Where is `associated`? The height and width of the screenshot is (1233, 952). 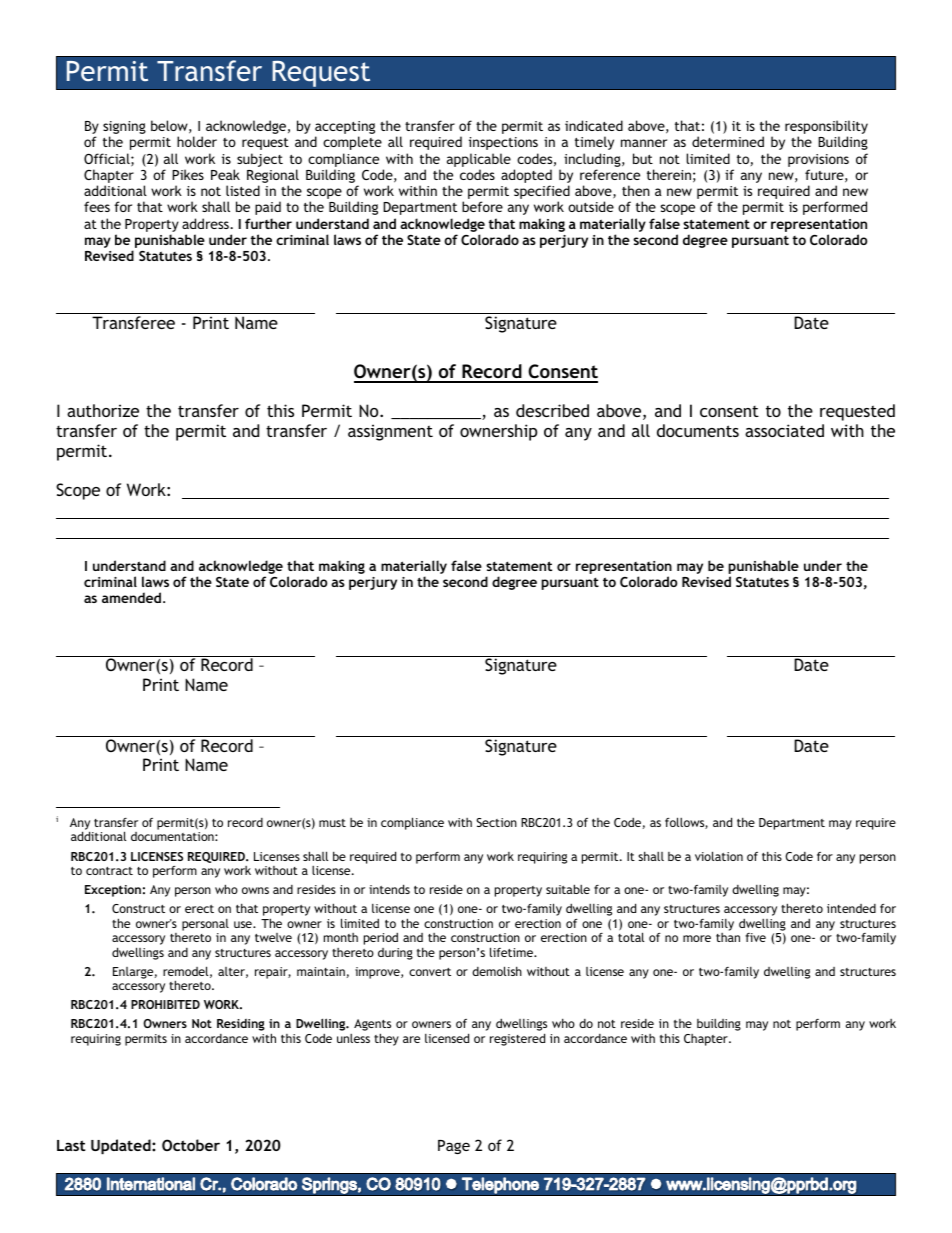
associated is located at coordinates (784, 430).
